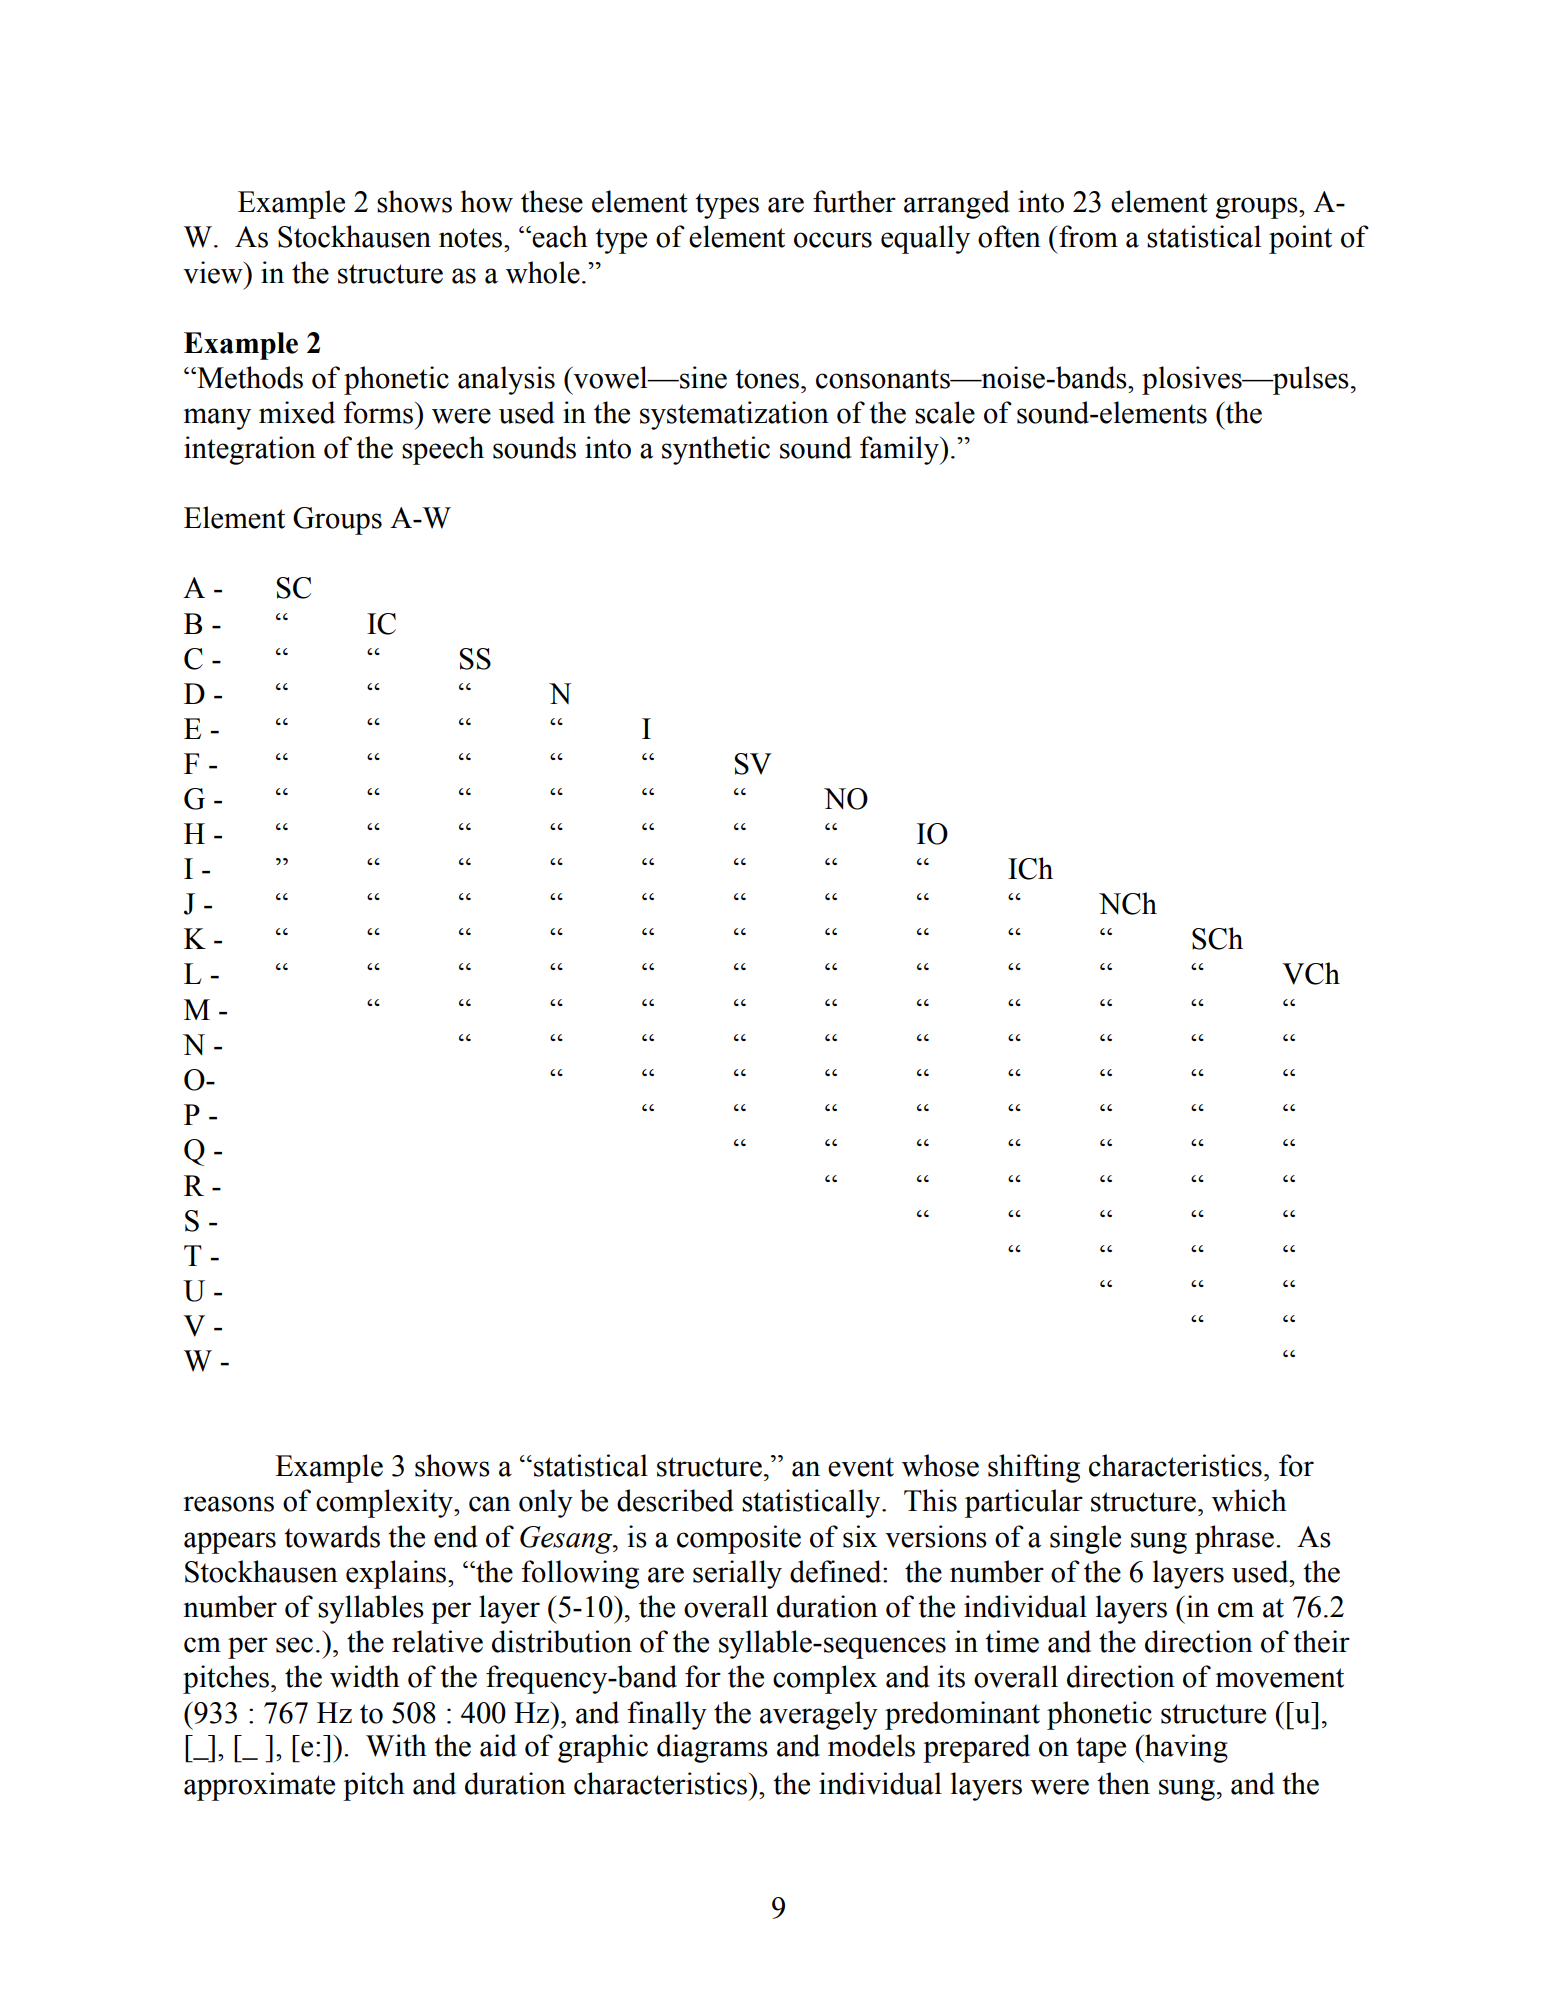  What do you see at coordinates (861, 1467) in the page?
I see `event` at bounding box center [861, 1467].
